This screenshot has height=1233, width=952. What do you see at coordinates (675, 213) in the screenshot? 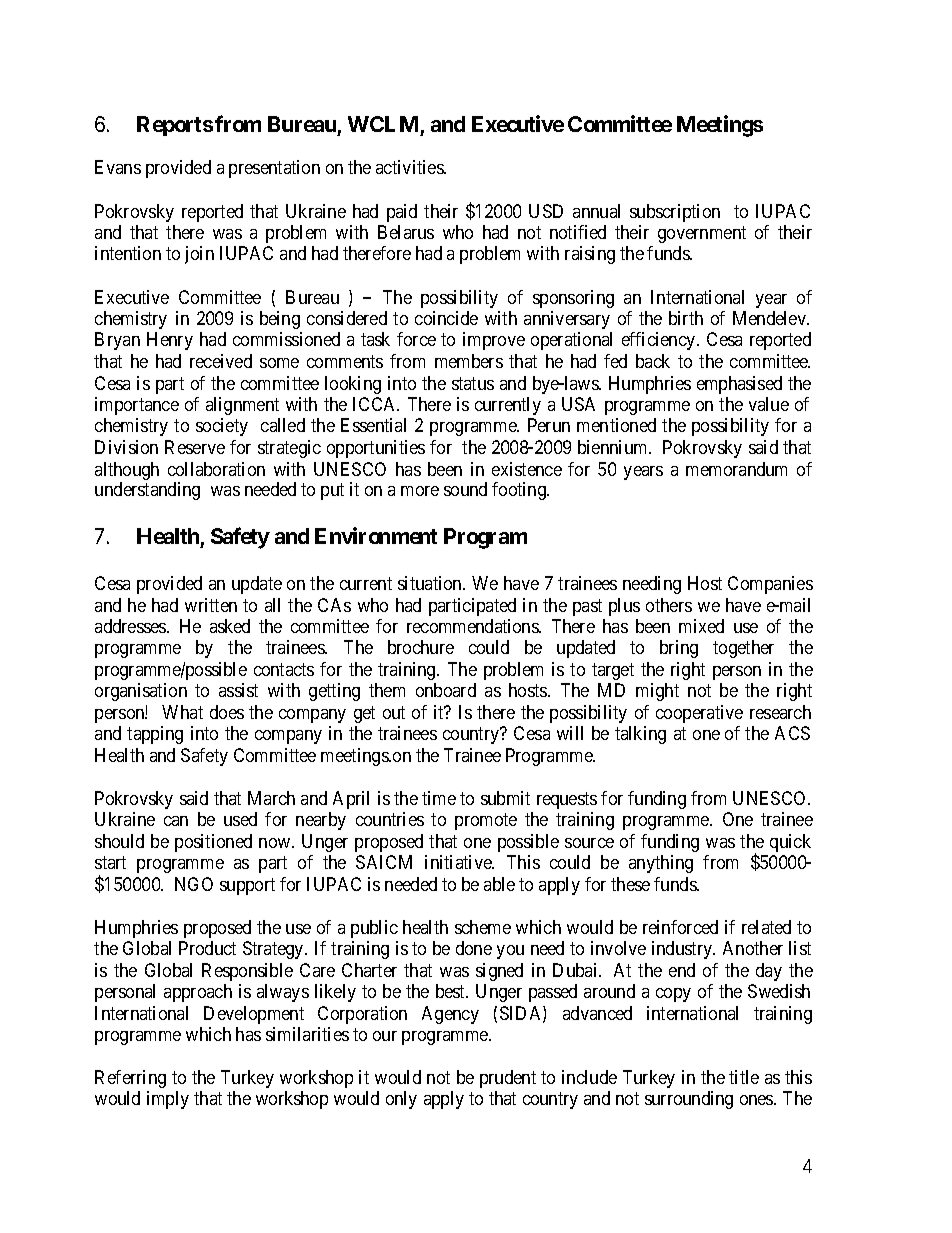
I see `subscription` at bounding box center [675, 213].
